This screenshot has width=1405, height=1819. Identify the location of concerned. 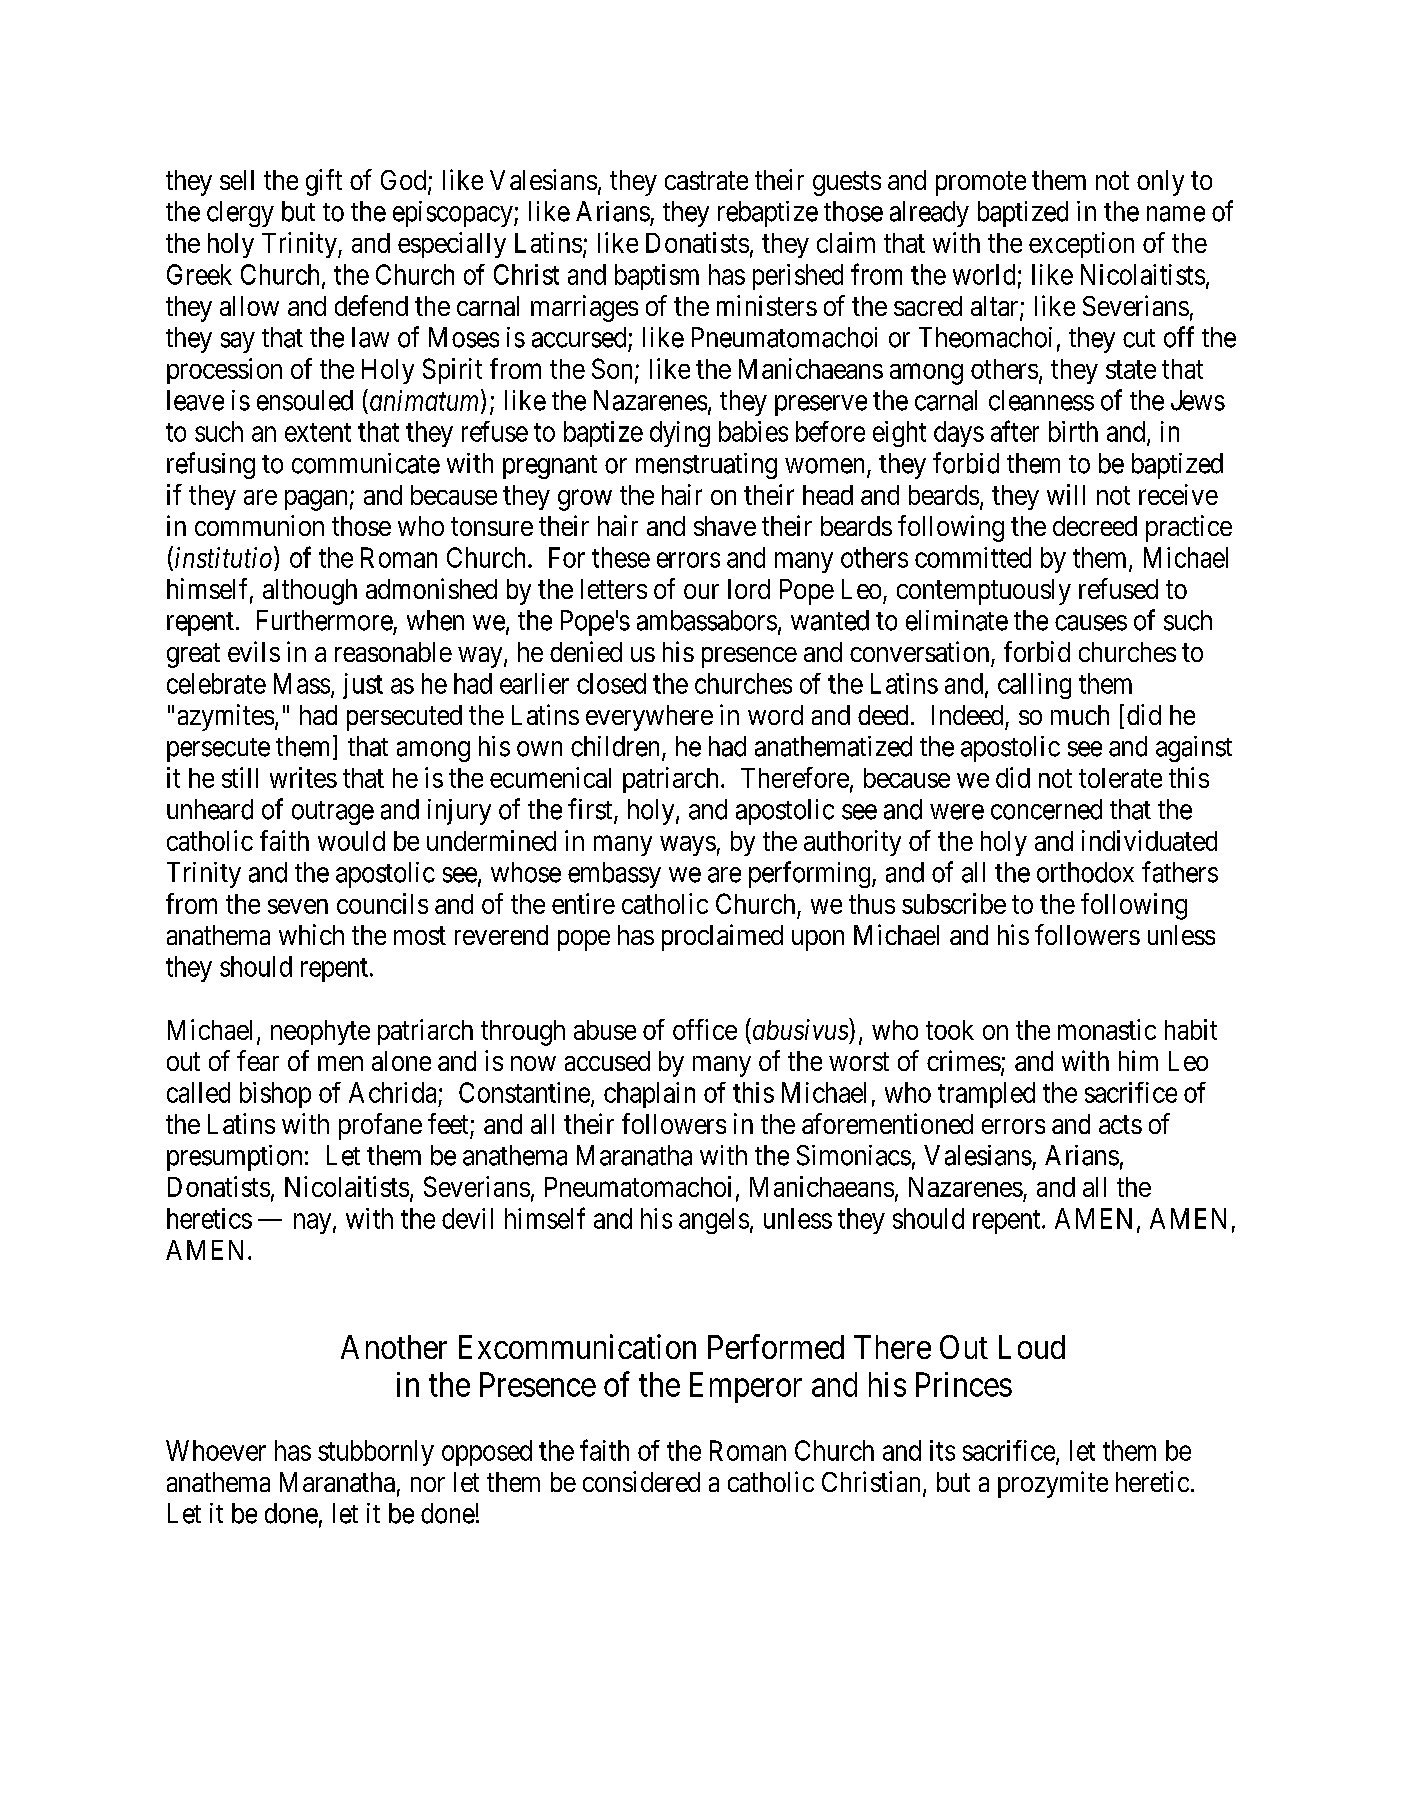
(1046, 809).
